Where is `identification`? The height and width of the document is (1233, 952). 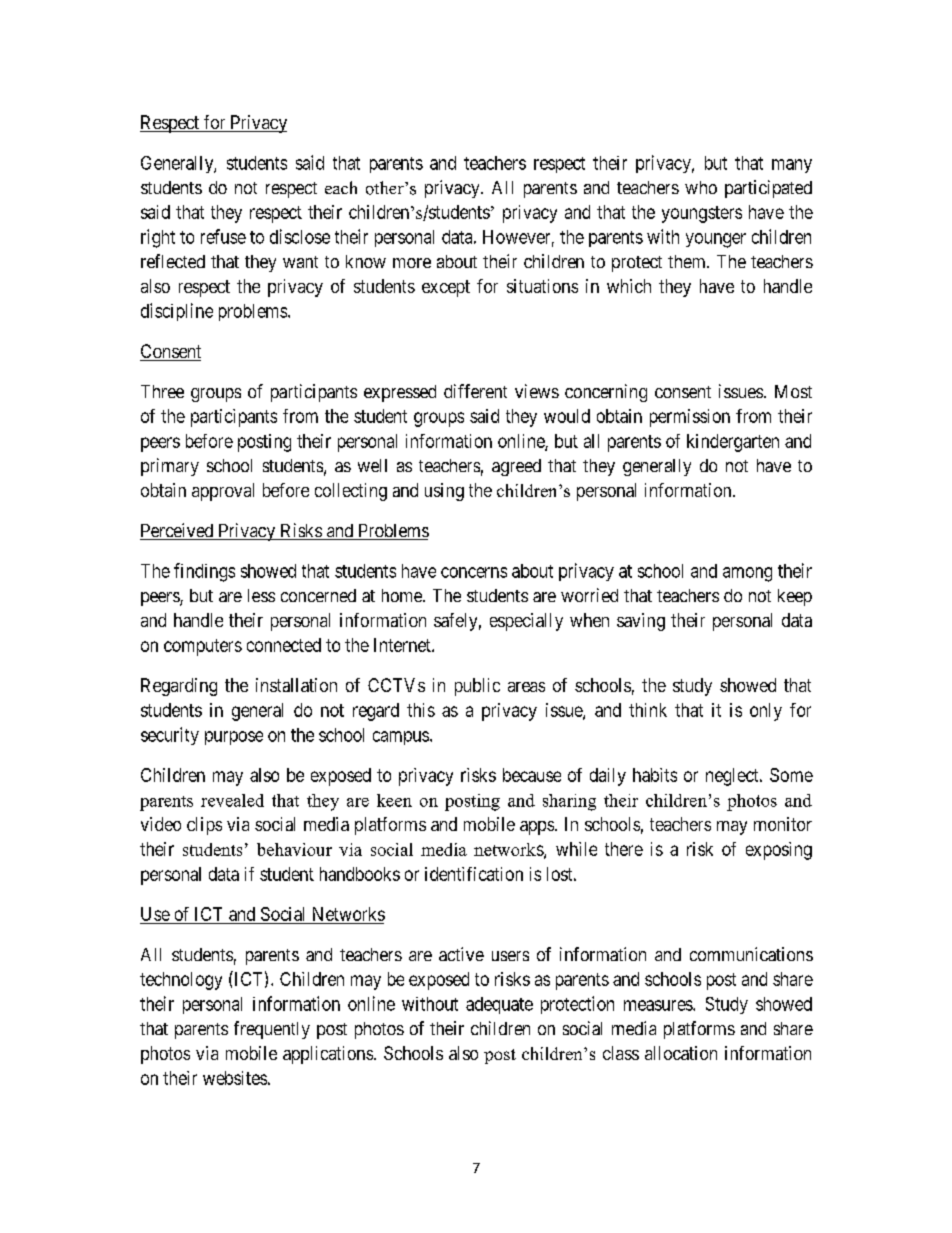
identification is located at coordinates (474, 874).
